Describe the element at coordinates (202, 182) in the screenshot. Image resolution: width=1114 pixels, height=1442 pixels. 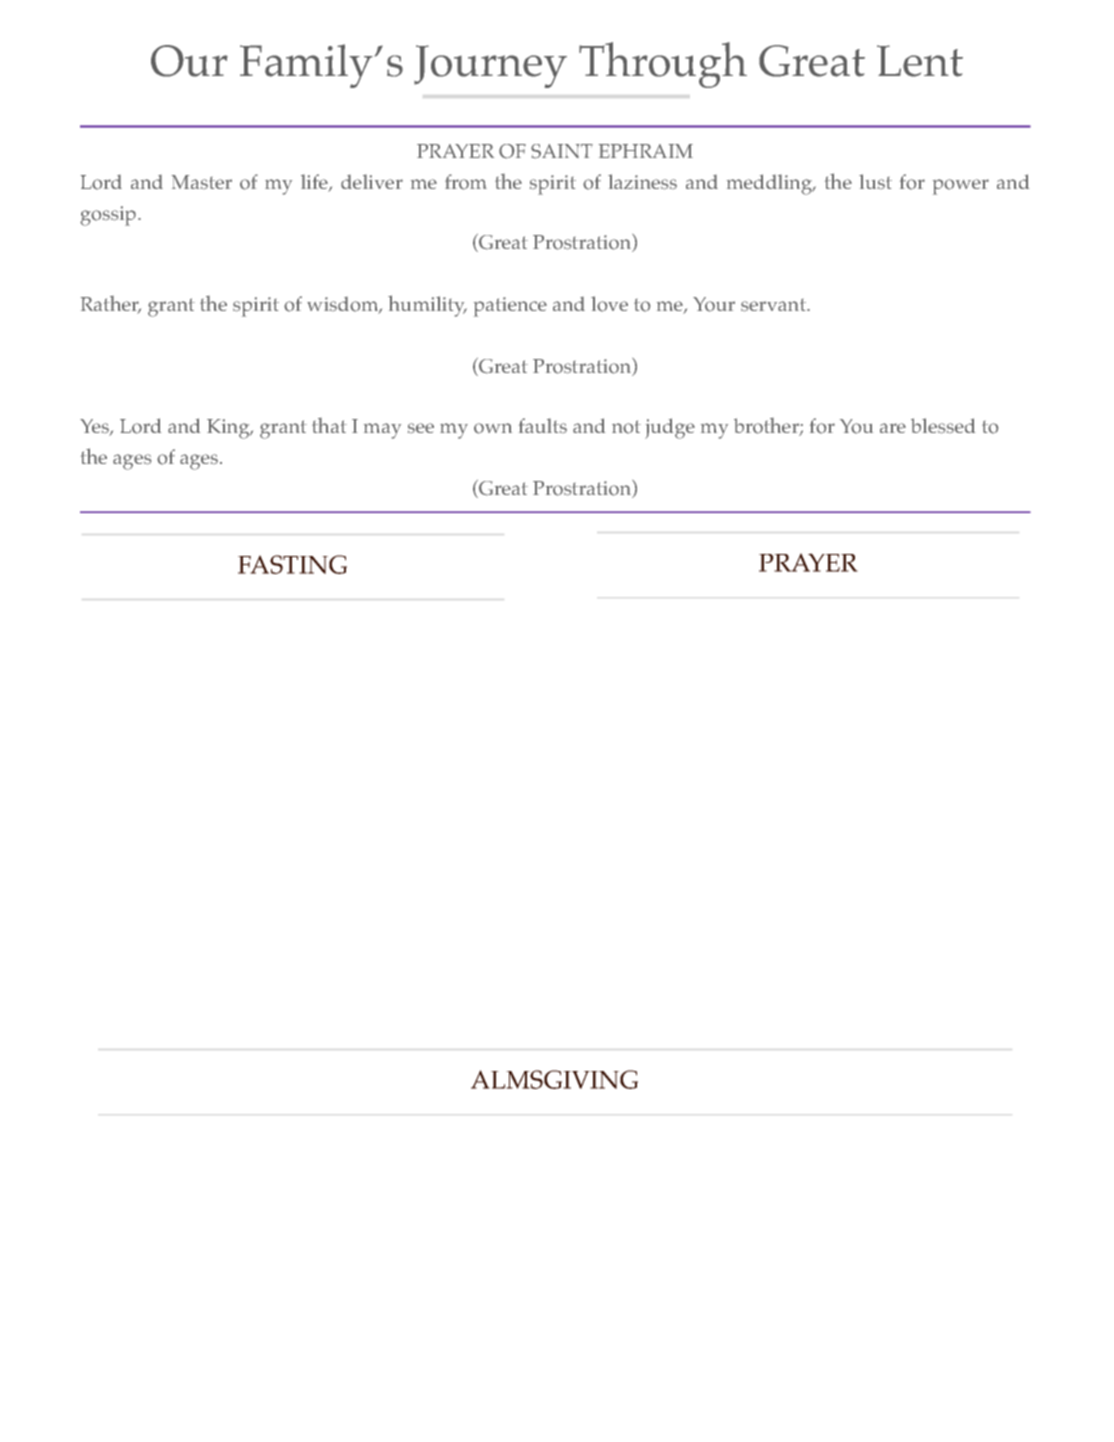
I see `Master` at that location.
